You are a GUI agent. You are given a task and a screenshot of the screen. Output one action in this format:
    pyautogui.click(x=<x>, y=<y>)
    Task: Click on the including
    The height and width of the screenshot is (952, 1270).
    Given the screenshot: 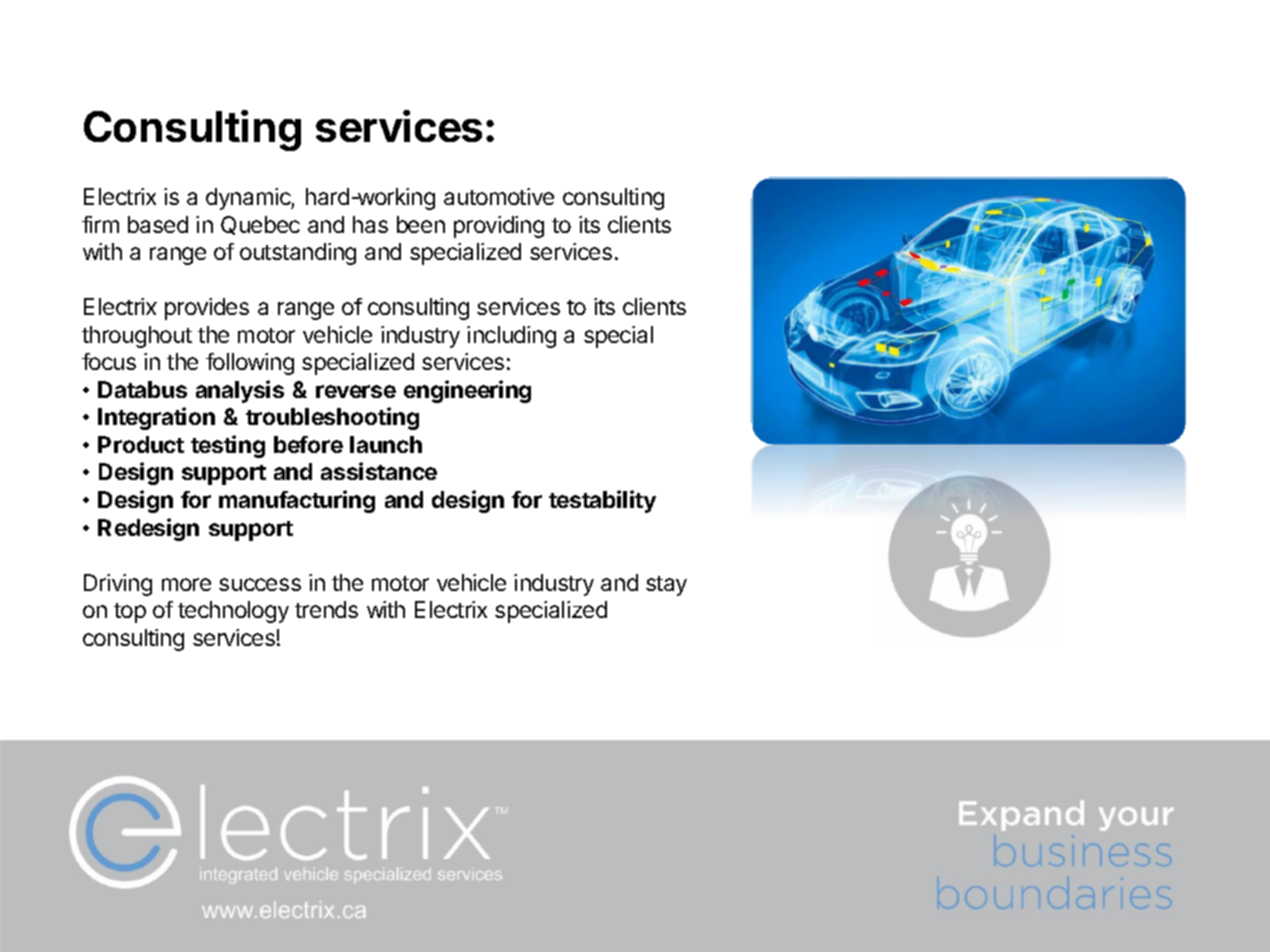 What is the action you would take?
    pyautogui.click(x=511, y=337)
